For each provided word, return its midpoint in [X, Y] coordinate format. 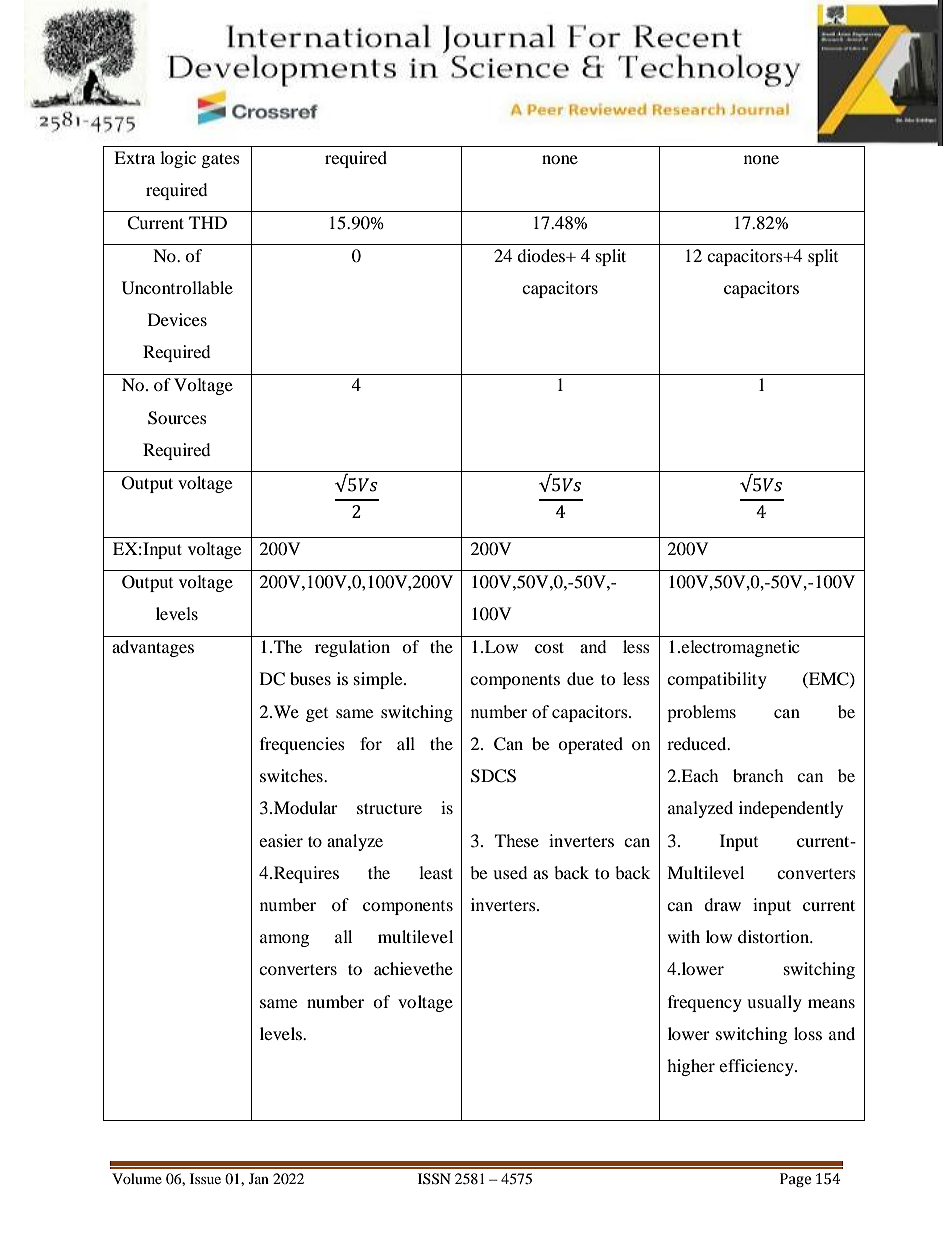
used [510, 872]
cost [549, 647]
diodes [542, 255]
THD [208, 222]
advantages [153, 648]
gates [221, 160]
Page [795, 1180]
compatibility [717, 680]
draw [722, 904]
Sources [177, 418]
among [284, 940]
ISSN [434, 1179]
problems [701, 713]
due [580, 678]
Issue [205, 1178]
